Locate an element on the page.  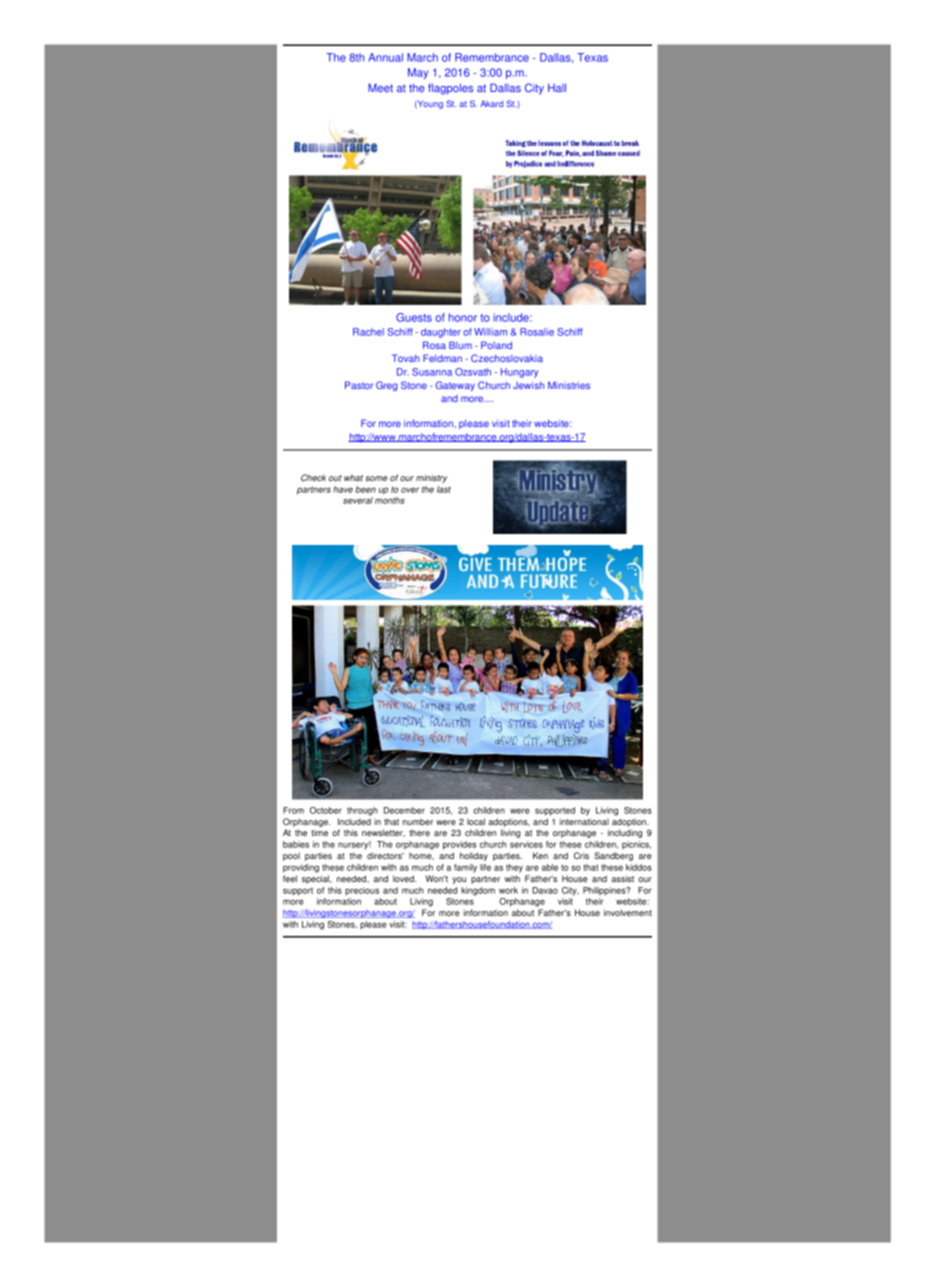
last is located at coordinates (444, 489).
